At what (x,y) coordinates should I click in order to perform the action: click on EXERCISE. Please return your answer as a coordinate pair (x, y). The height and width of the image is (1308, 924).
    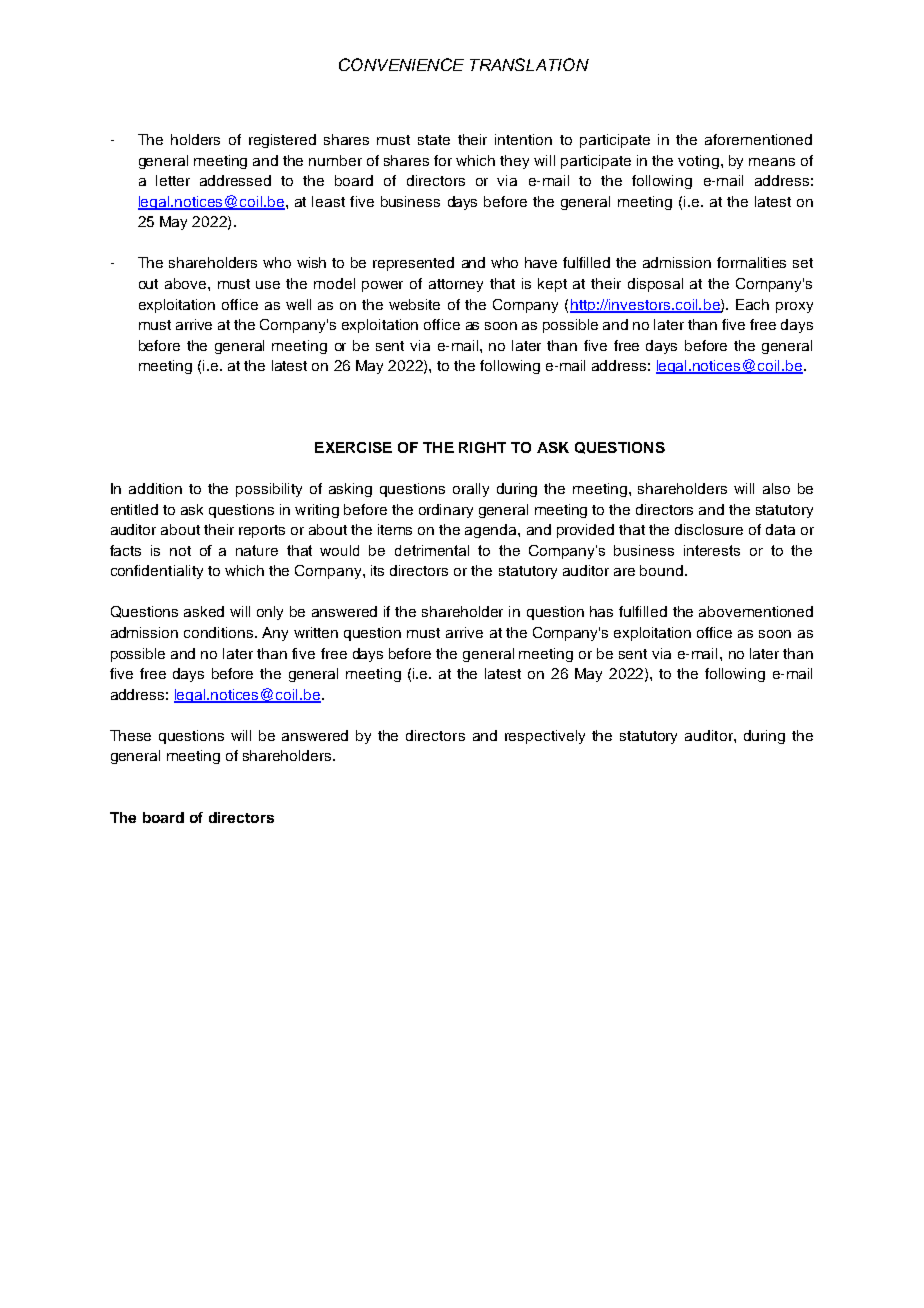
    Looking at the image, I should click on (353, 447).
